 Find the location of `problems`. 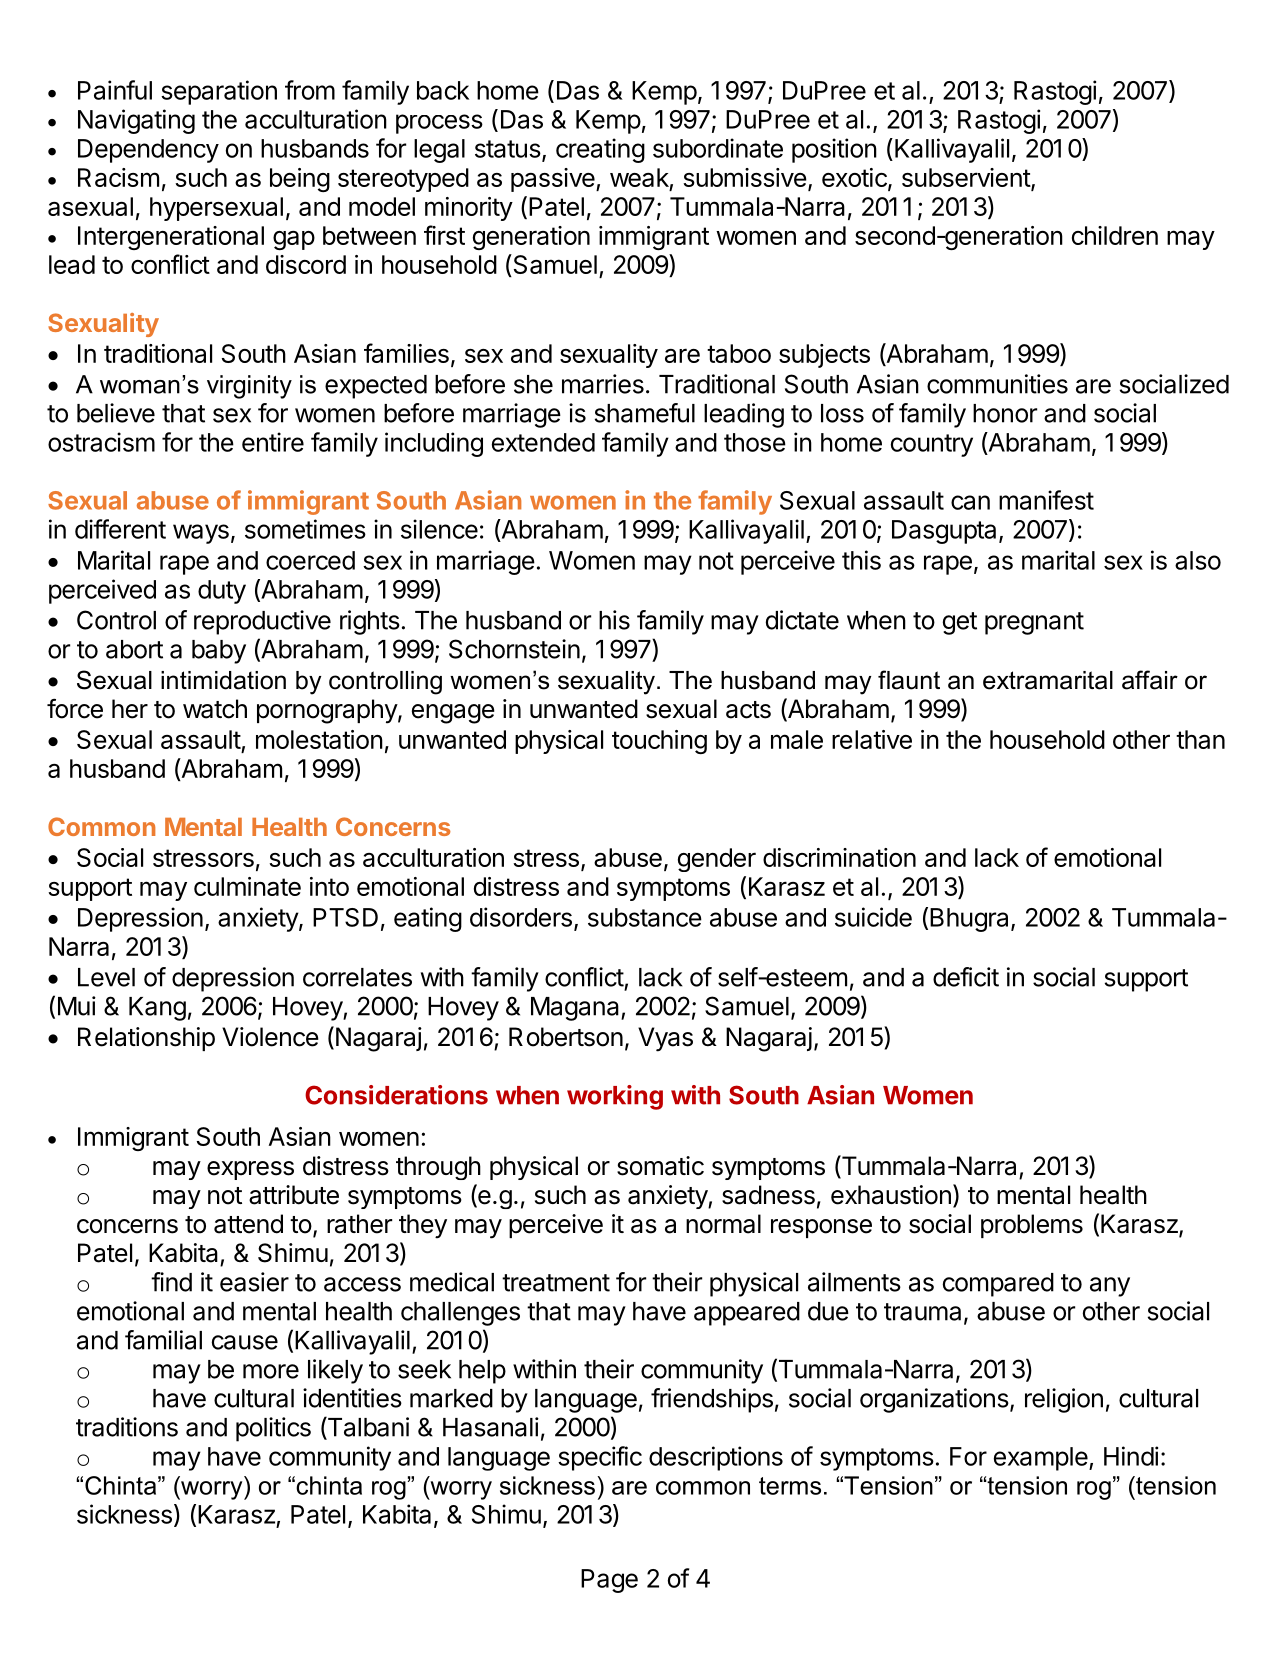

problems is located at coordinates (1032, 1226).
